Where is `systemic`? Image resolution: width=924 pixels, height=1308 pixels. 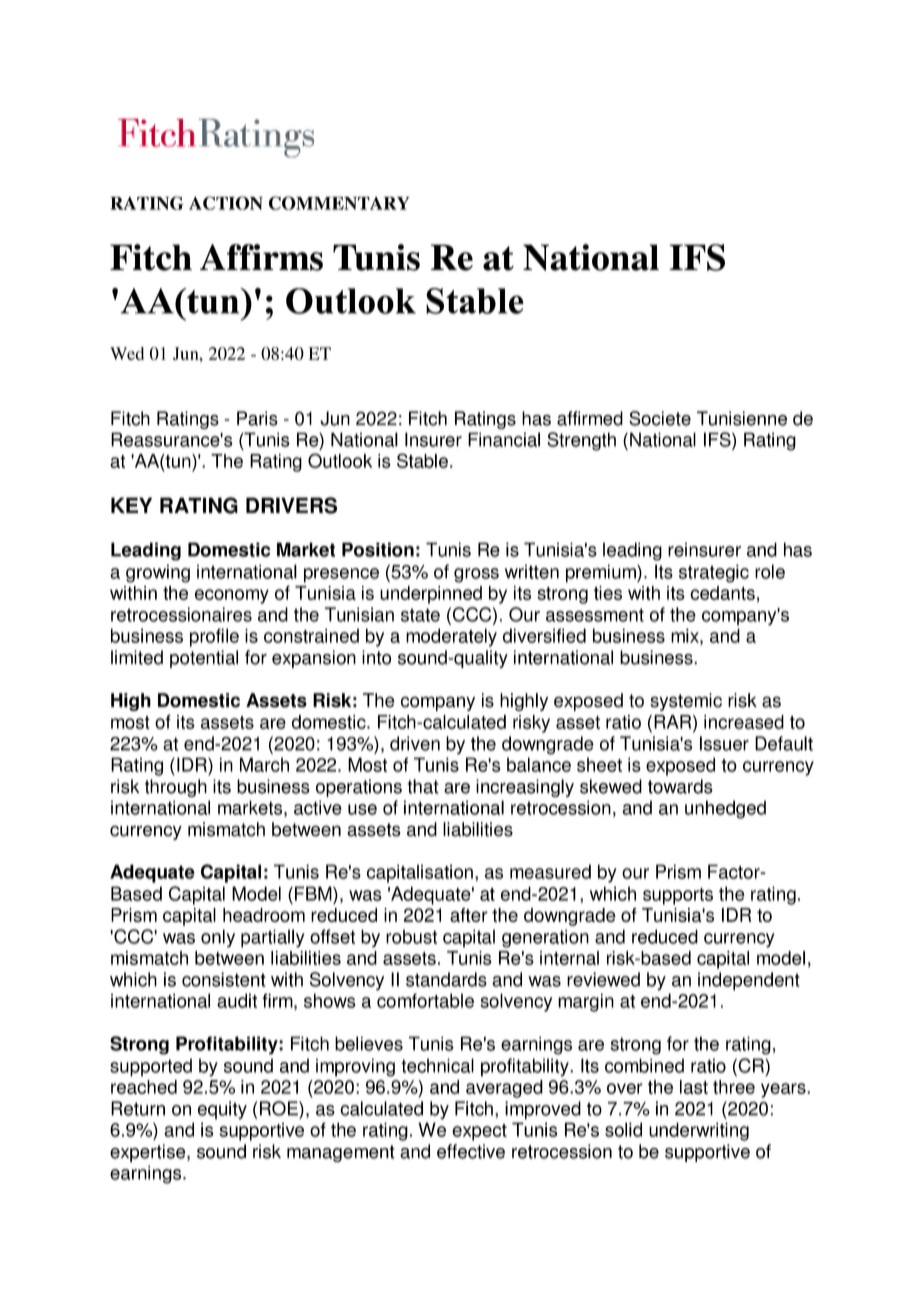 systemic is located at coordinates (686, 702).
